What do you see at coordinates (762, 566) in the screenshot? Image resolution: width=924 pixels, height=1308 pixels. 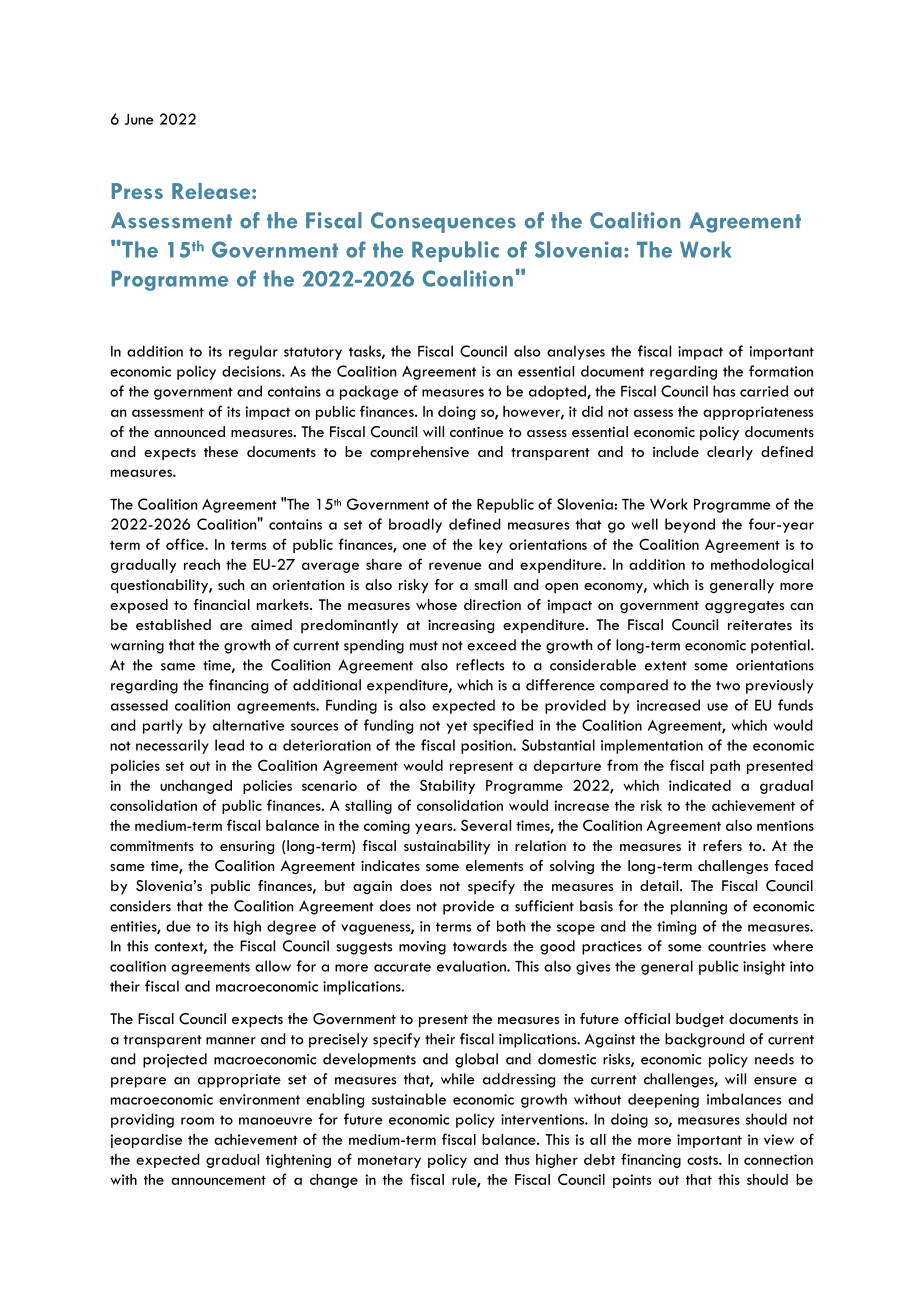 I see `methodological` at bounding box center [762, 566].
